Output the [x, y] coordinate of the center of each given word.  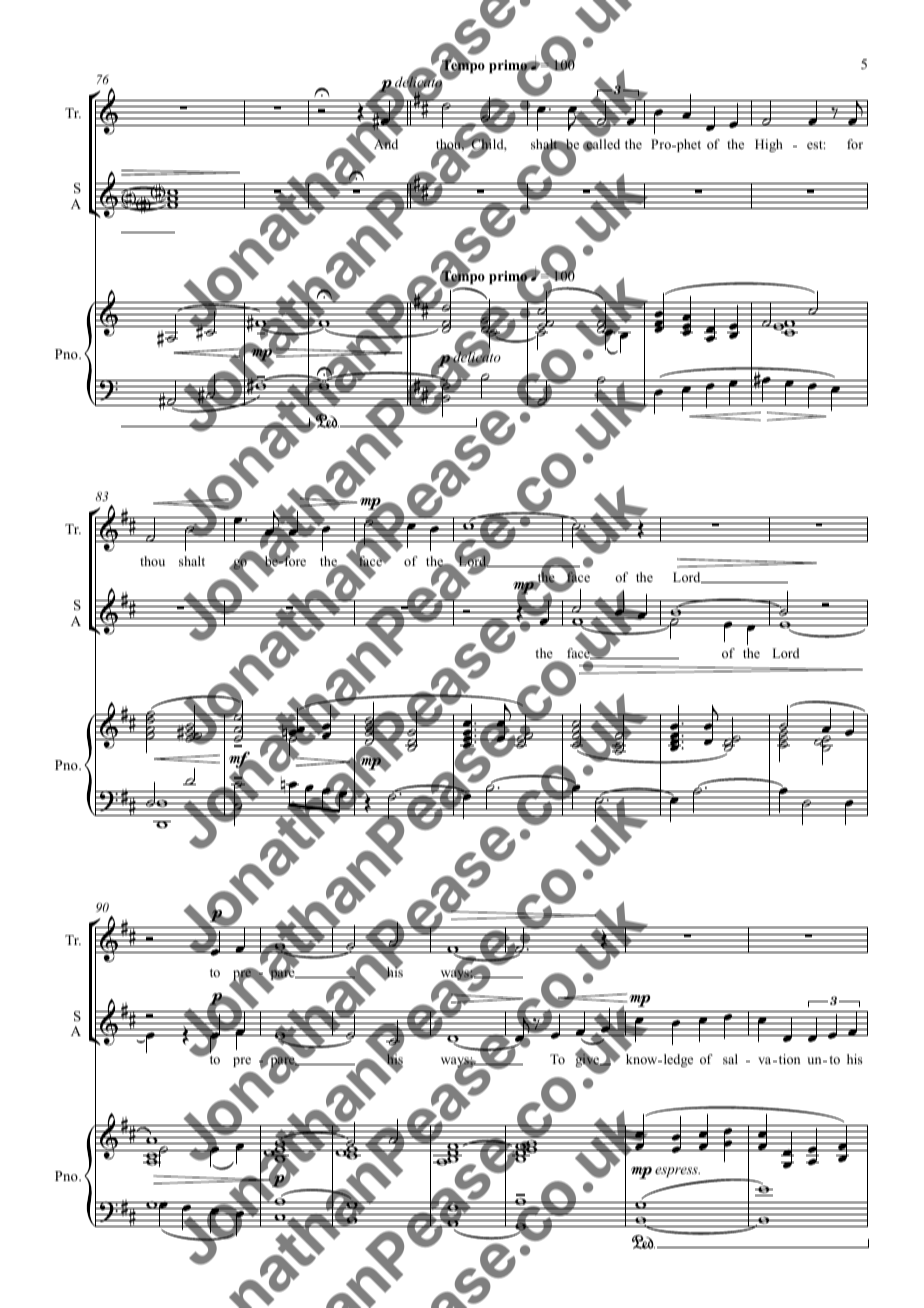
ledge [677, 1060]
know [643, 1059]
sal [730, 1059]
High [769, 145]
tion [788, 1059]
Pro [662, 144]
